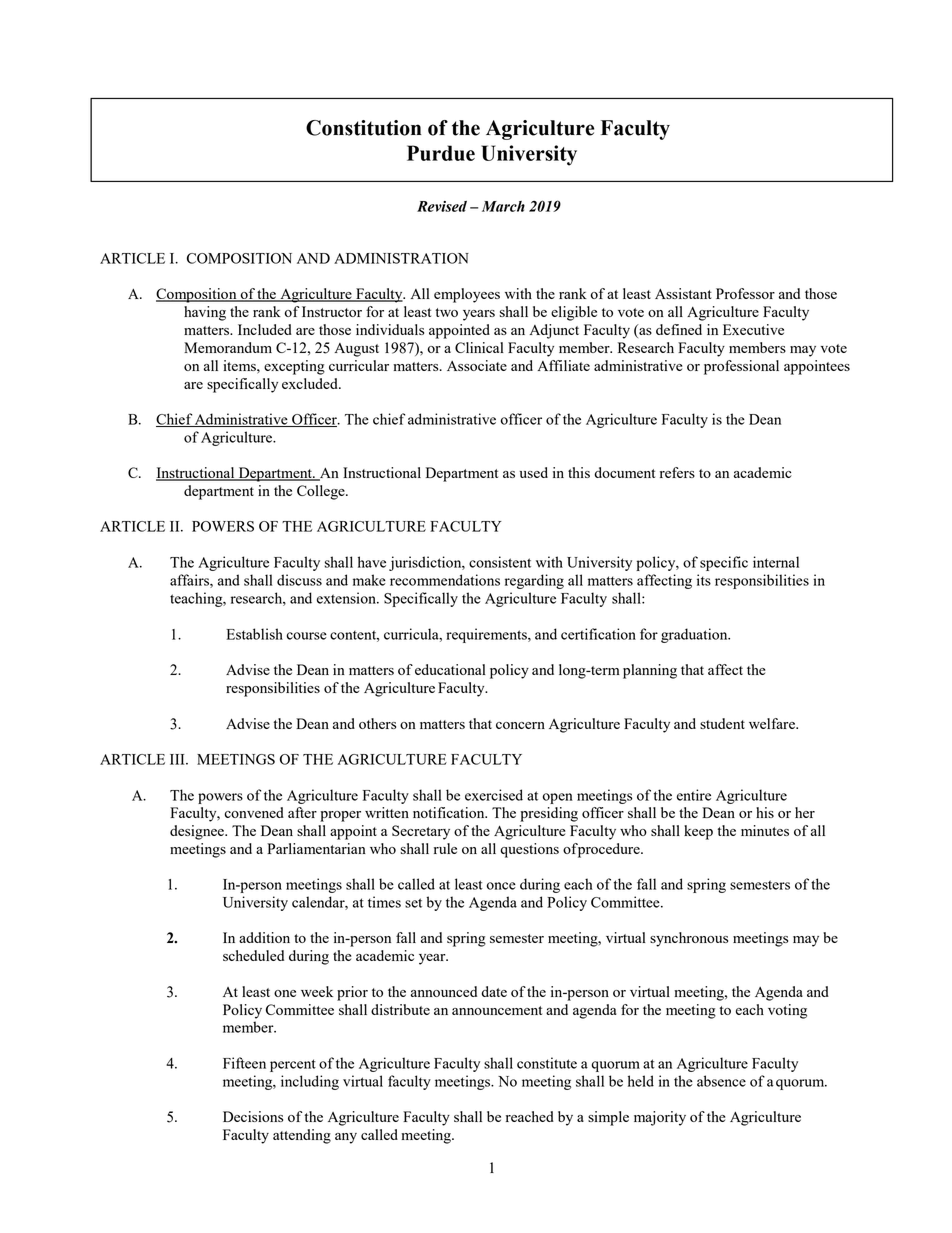 This page has width=952, height=1233. Describe the element at coordinates (364, 128) in the page. I see `Constitution` at that location.
